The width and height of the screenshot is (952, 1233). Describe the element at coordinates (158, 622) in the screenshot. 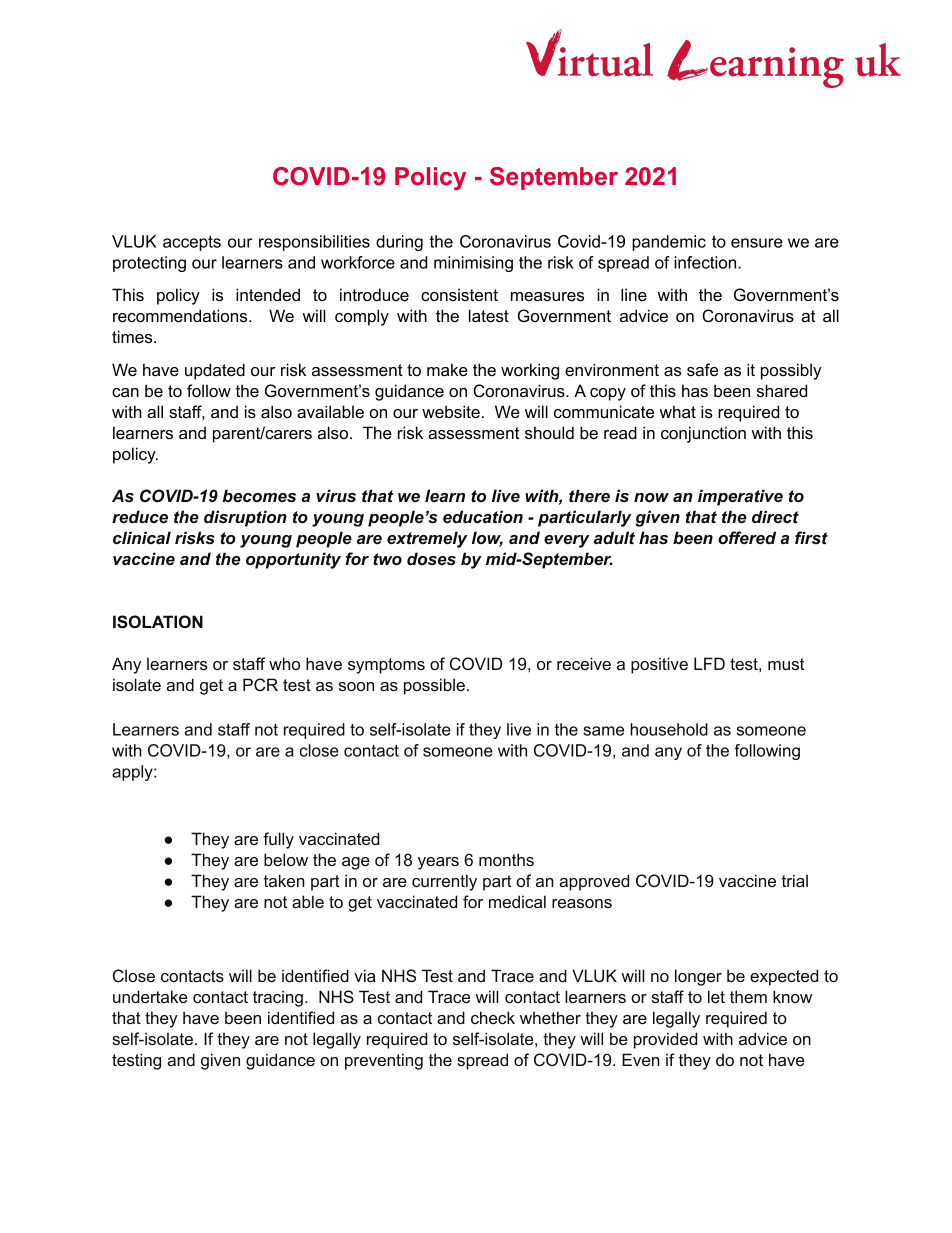

I see `ISOLATION` at that location.
